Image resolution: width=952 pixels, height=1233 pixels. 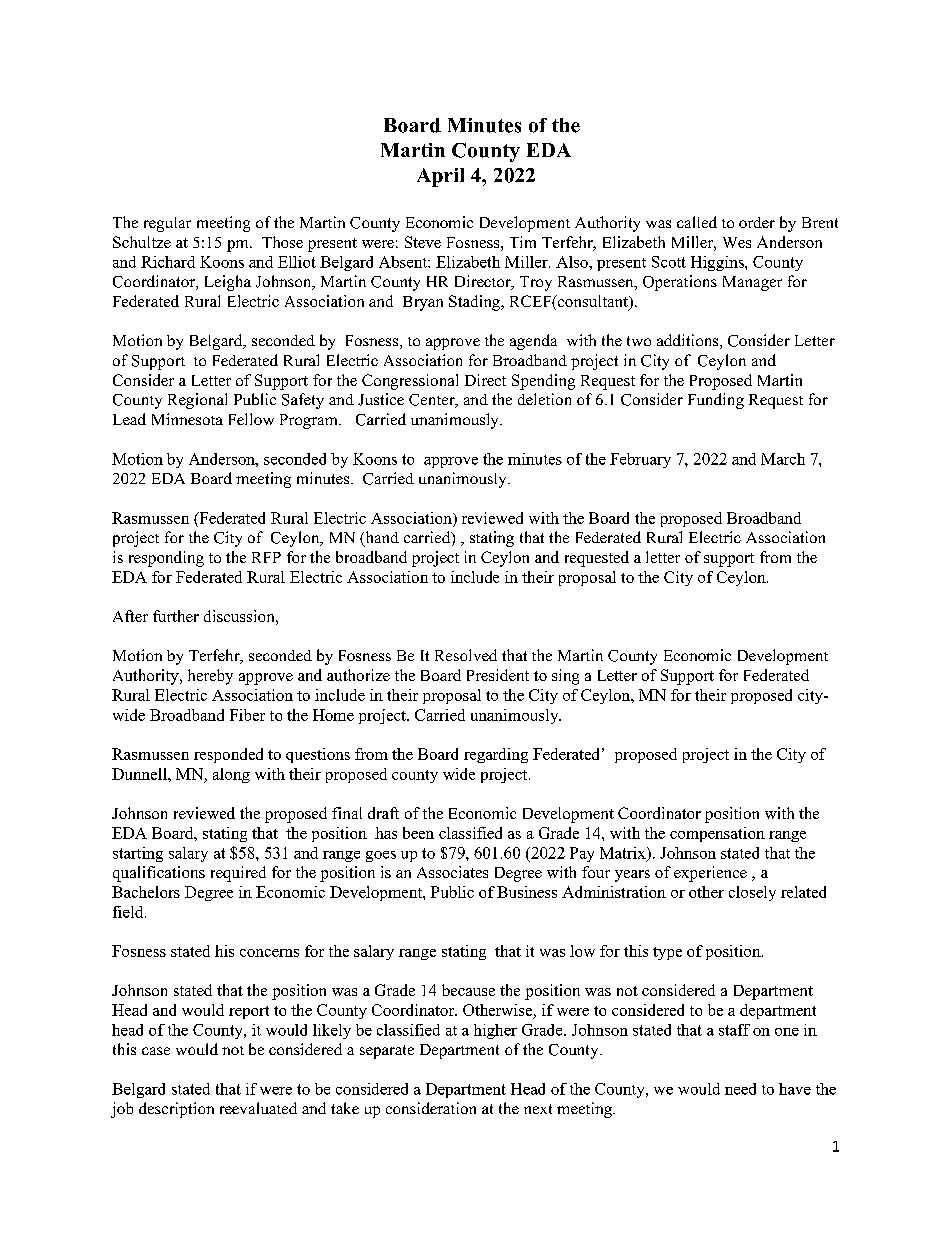 I want to click on description, so click(x=176, y=1110).
